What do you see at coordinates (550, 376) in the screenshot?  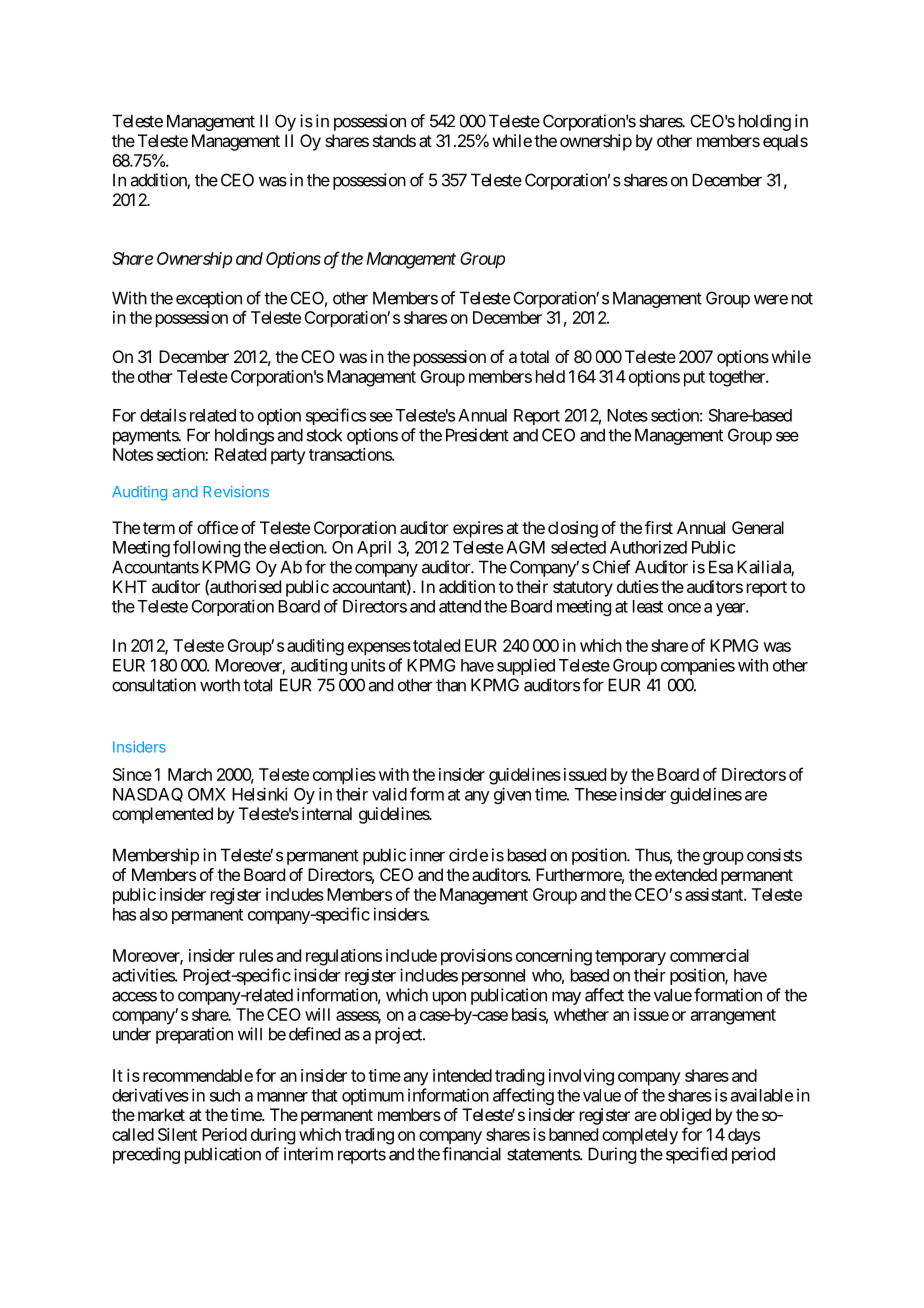 I see `held` at bounding box center [550, 376].
